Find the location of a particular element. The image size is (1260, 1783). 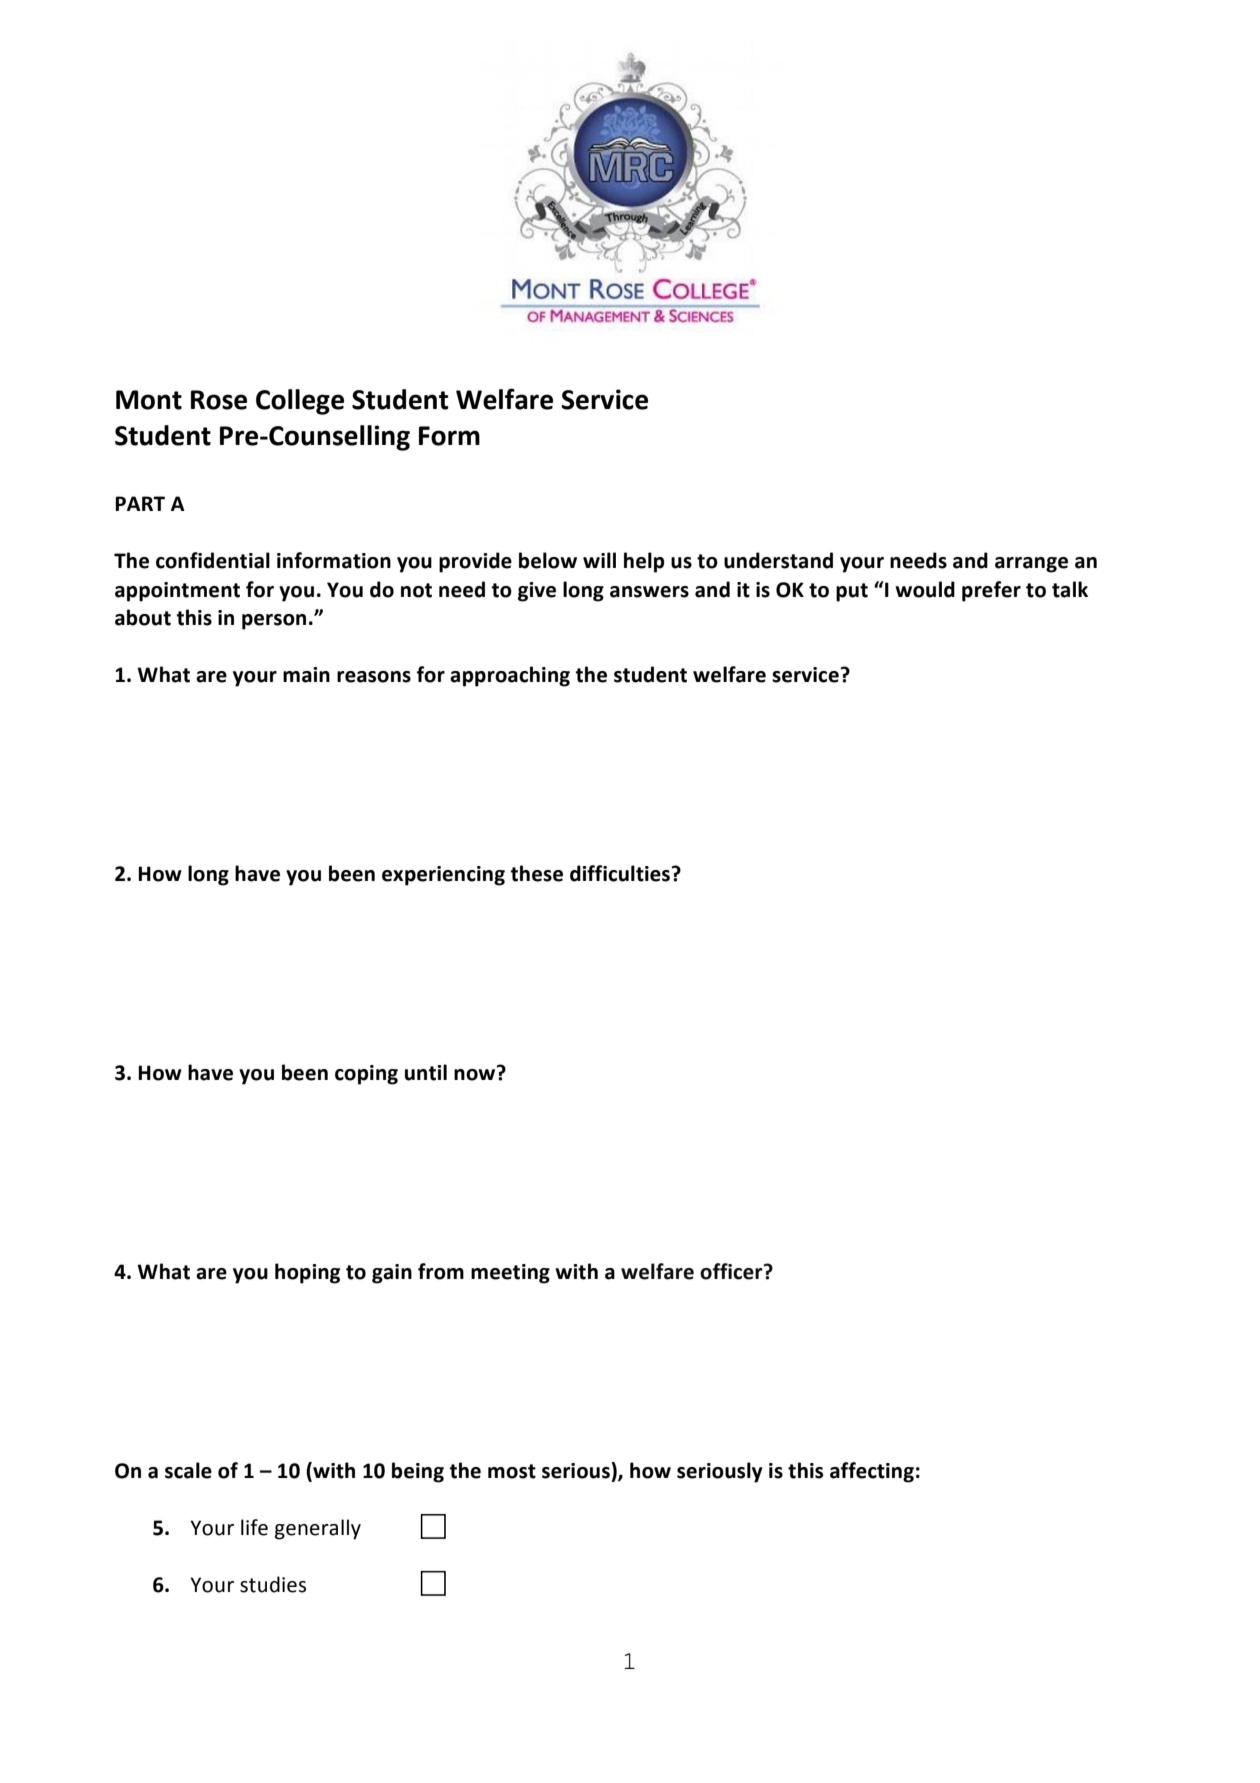

now is located at coordinates (476, 1074).
